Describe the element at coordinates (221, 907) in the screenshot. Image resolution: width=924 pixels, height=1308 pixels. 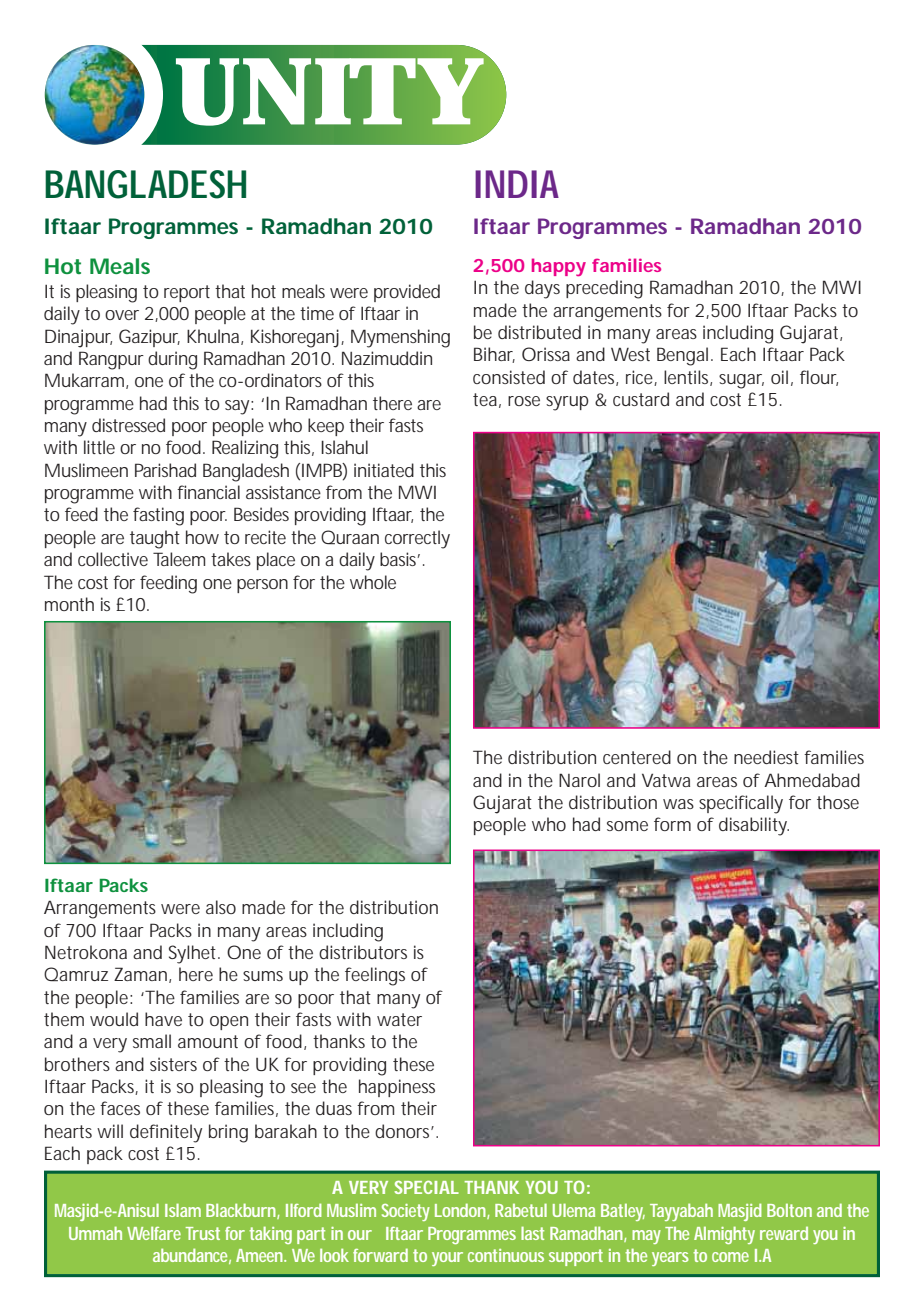
I see `also` at that location.
